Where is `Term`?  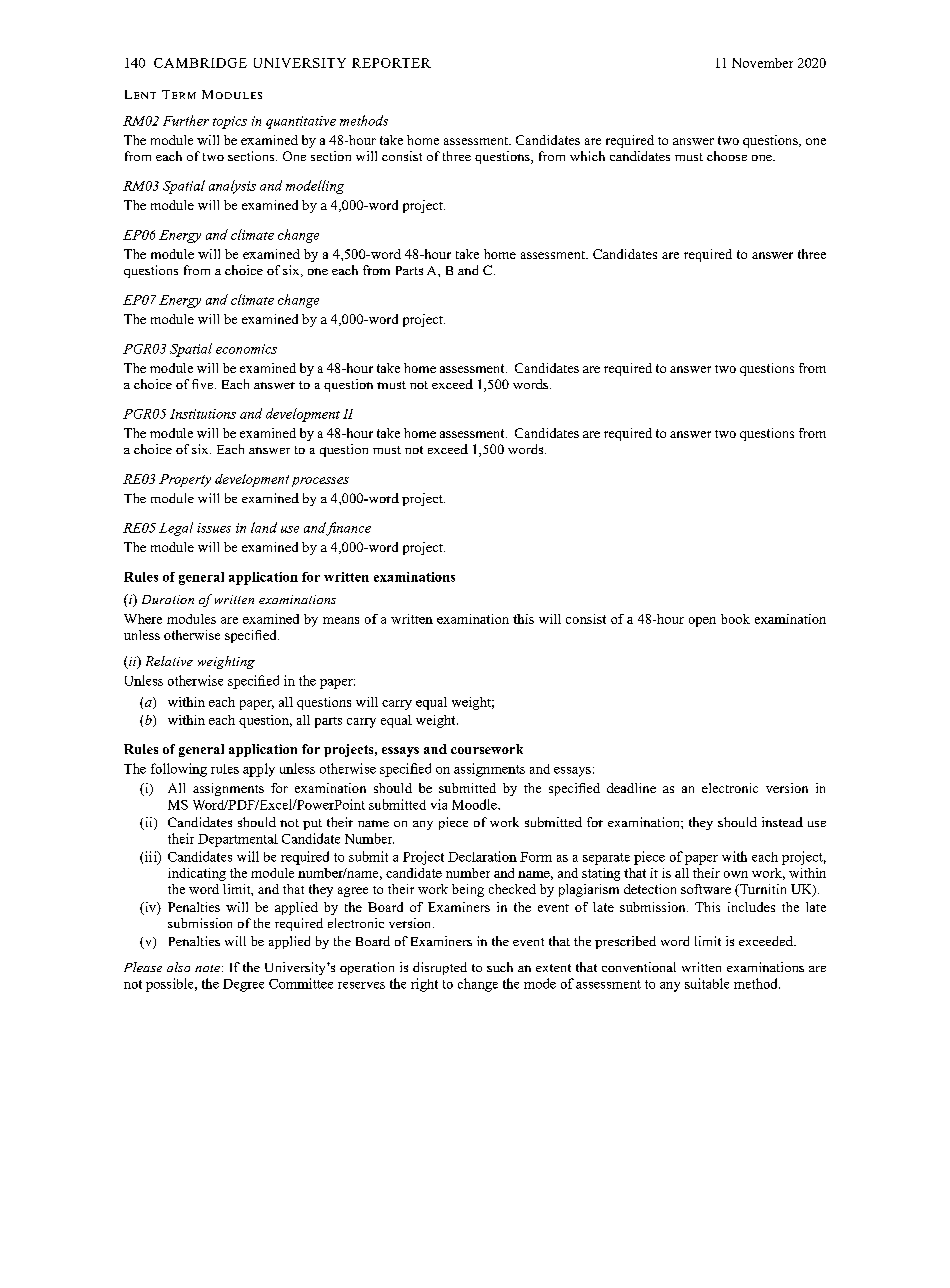
Term is located at coordinates (179, 94).
